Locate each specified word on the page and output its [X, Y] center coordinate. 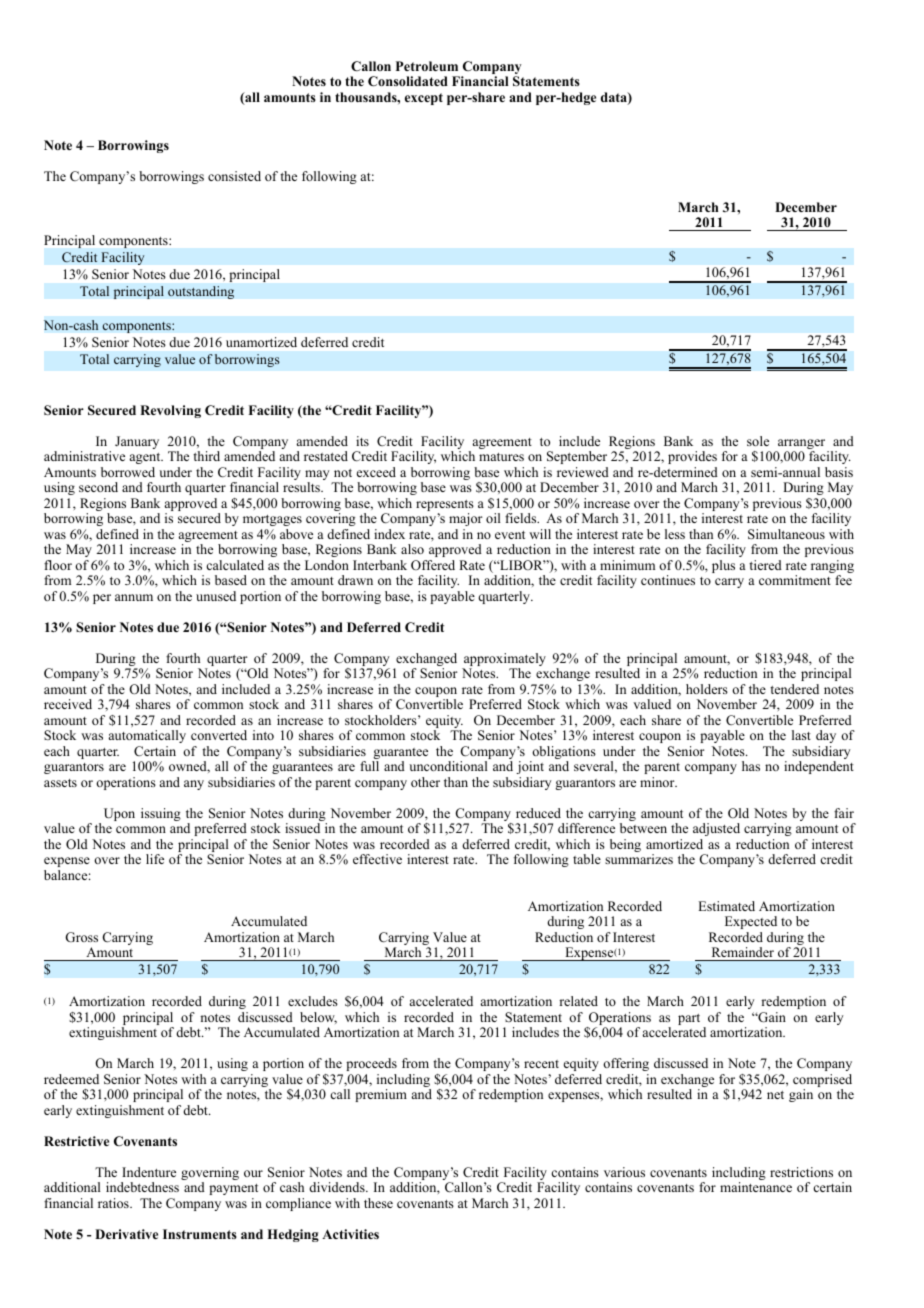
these [378, 1203]
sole [758, 441]
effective [377, 859]
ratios [114, 1203]
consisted [234, 176]
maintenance [756, 1187]
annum [134, 597]
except [424, 99]
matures [501, 457]
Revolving [170, 411]
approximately [504, 661]
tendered [794, 689]
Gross [81, 937]
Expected [751, 922]
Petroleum [427, 66]
